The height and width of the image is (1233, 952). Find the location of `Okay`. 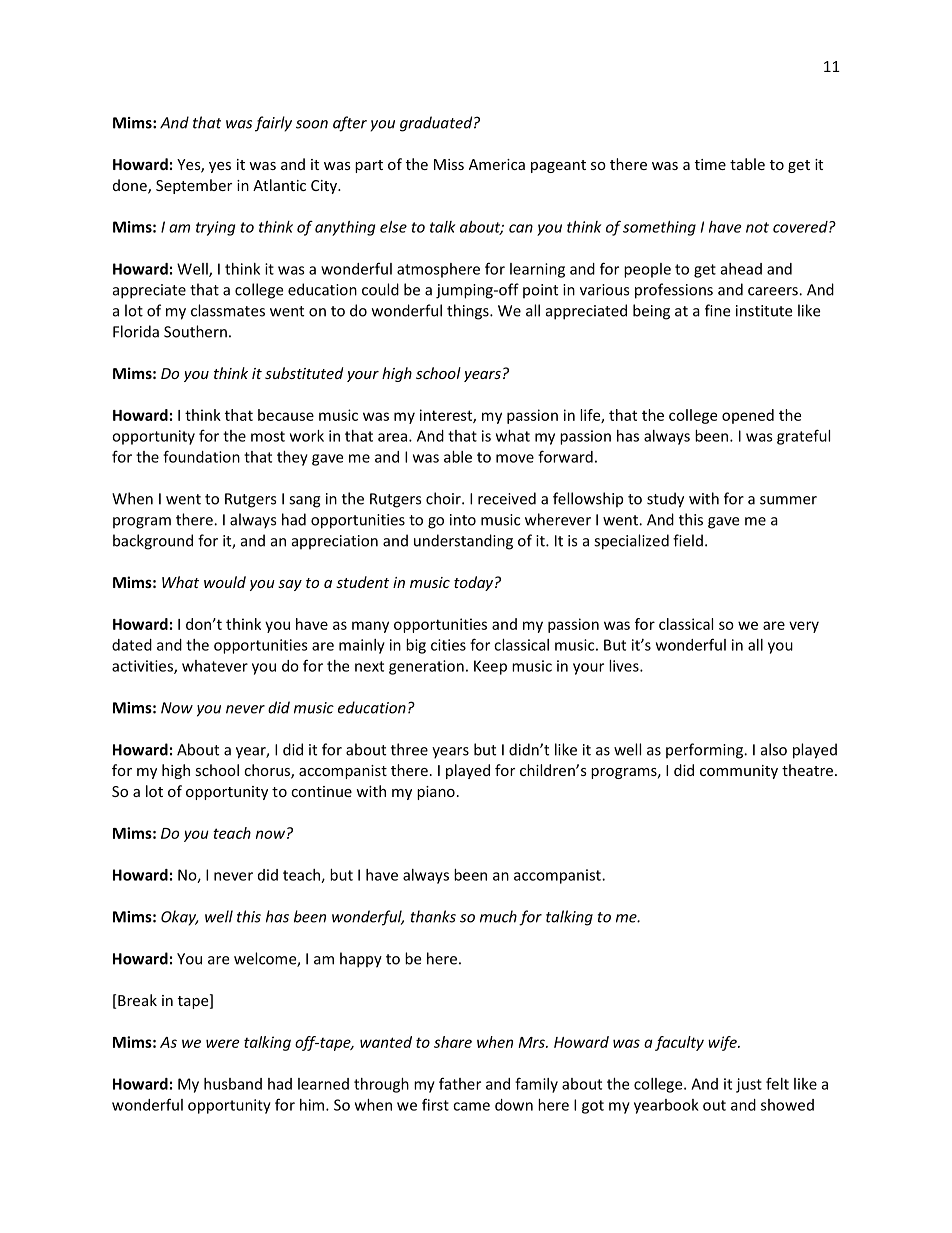

Okay is located at coordinates (179, 918).
